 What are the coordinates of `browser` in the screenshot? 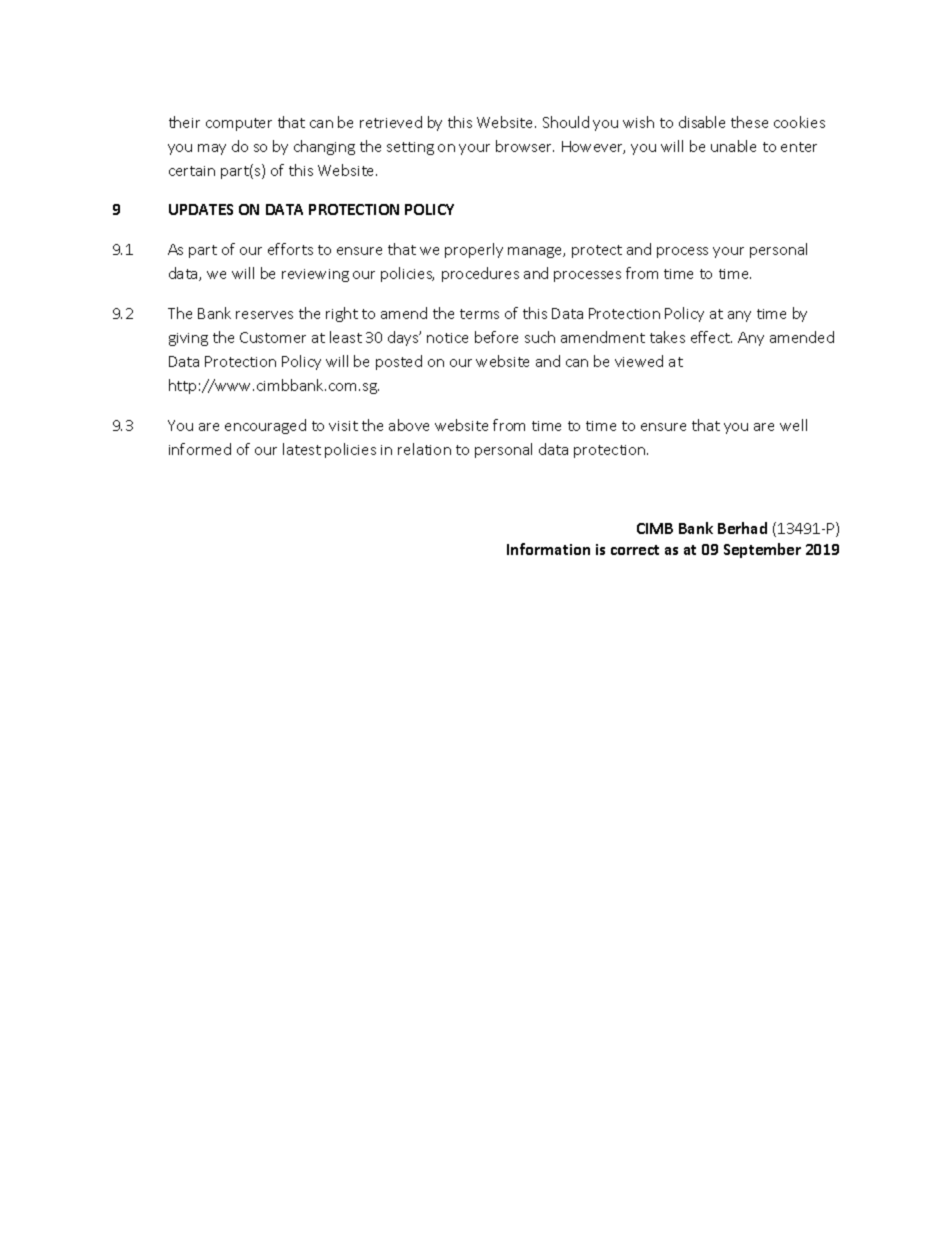 It's located at (525, 146).
